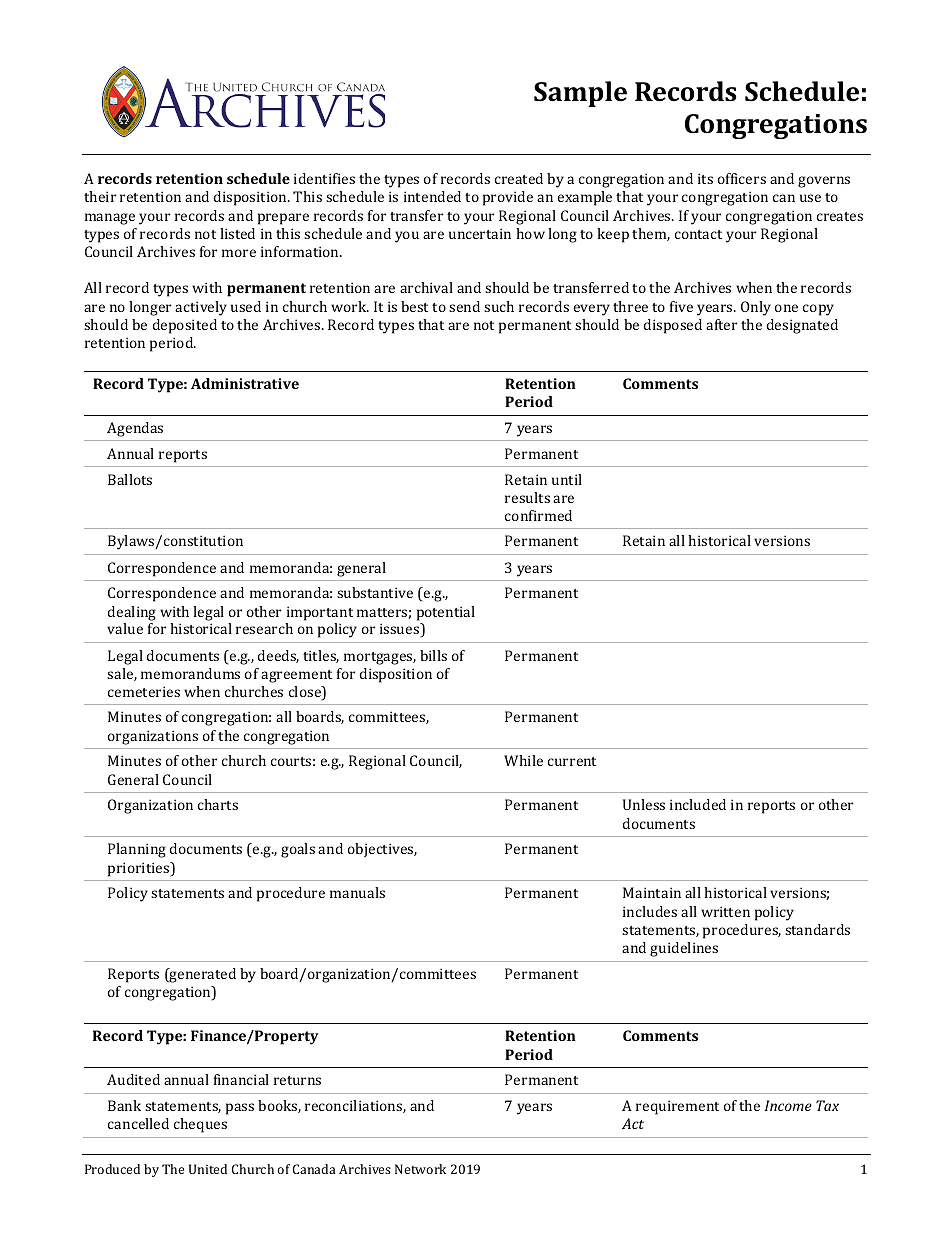 This screenshot has width=952, height=1233. What do you see at coordinates (140, 869) in the screenshot?
I see `priorities` at bounding box center [140, 869].
